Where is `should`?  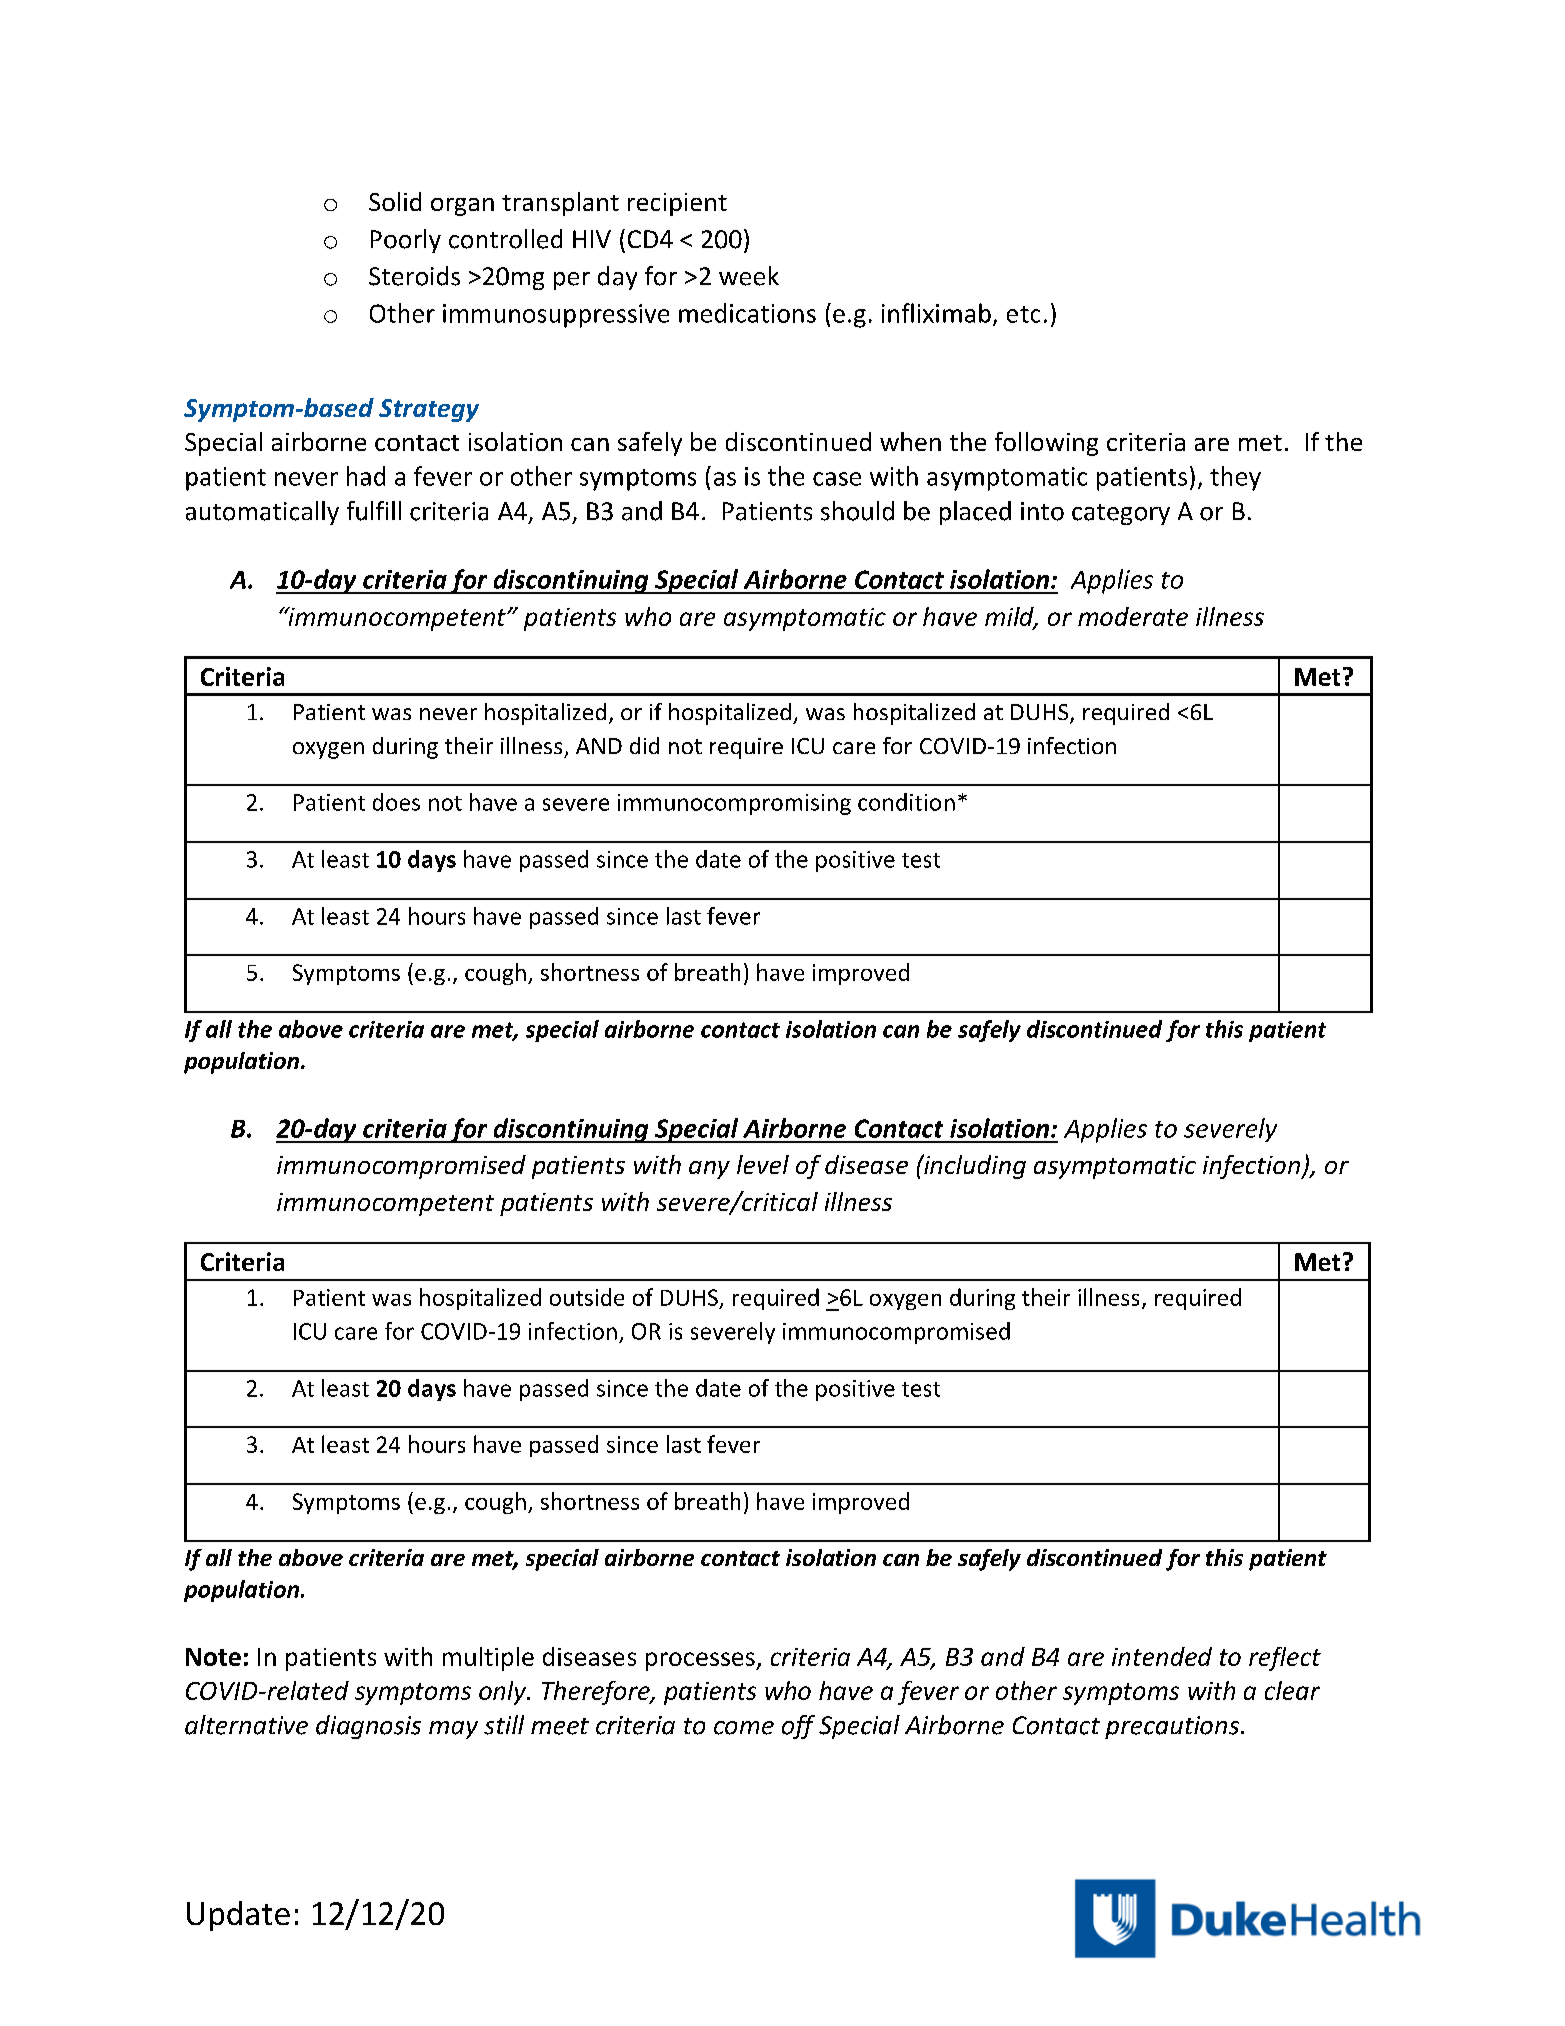
should is located at coordinates (857, 511).
